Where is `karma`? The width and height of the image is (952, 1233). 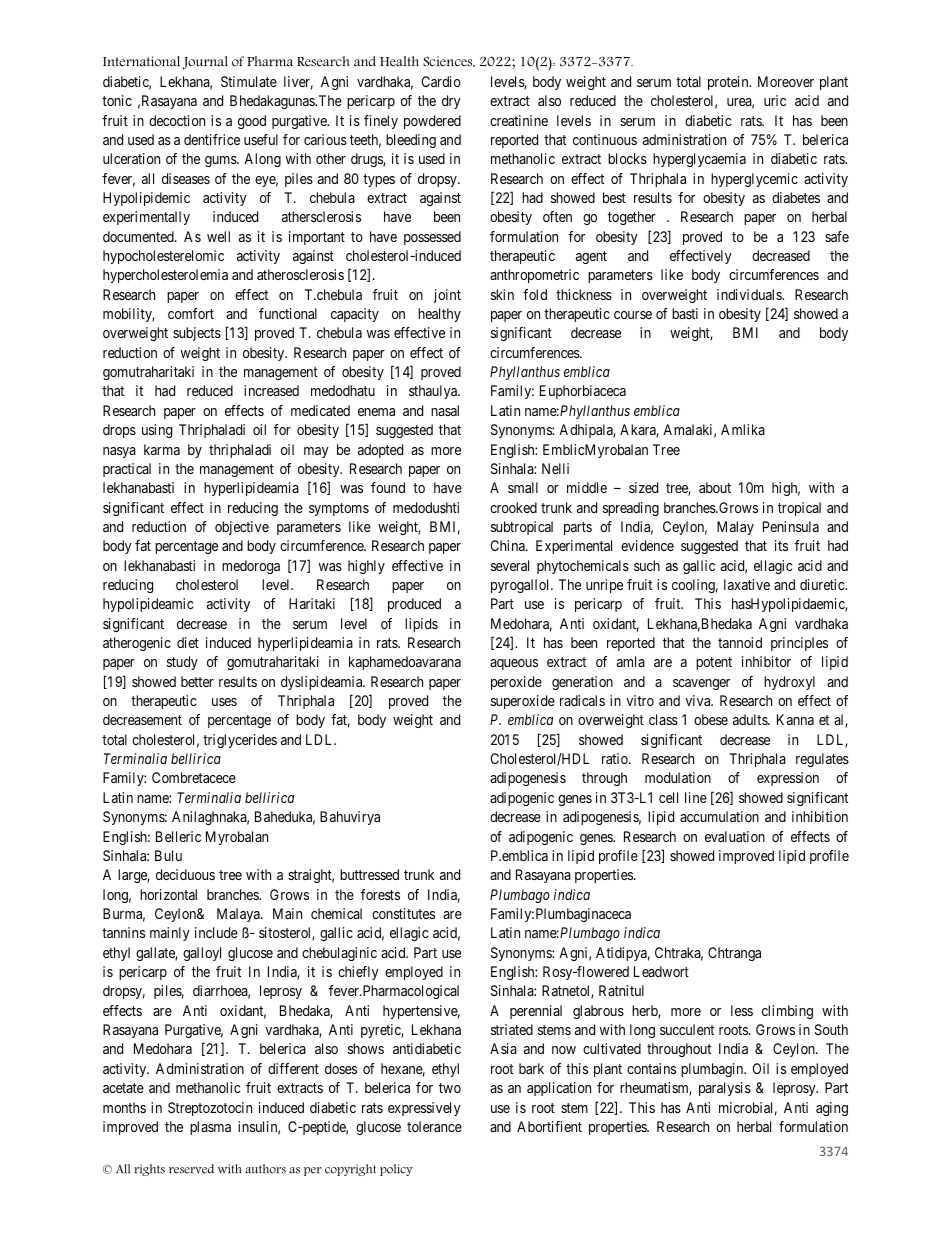
karma is located at coordinates (162, 449).
